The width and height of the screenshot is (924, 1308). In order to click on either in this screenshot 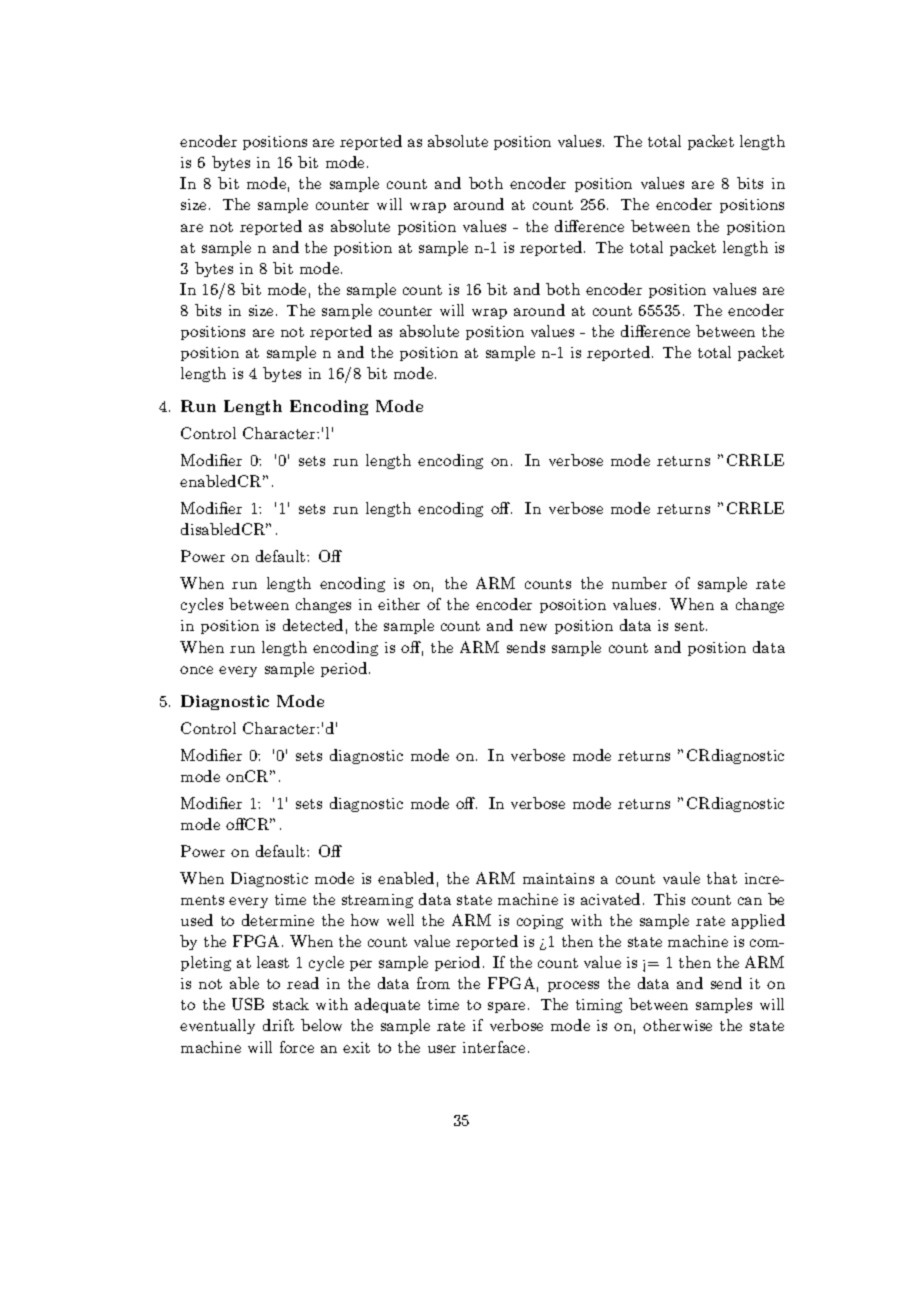, I will do `click(399, 604)`.
